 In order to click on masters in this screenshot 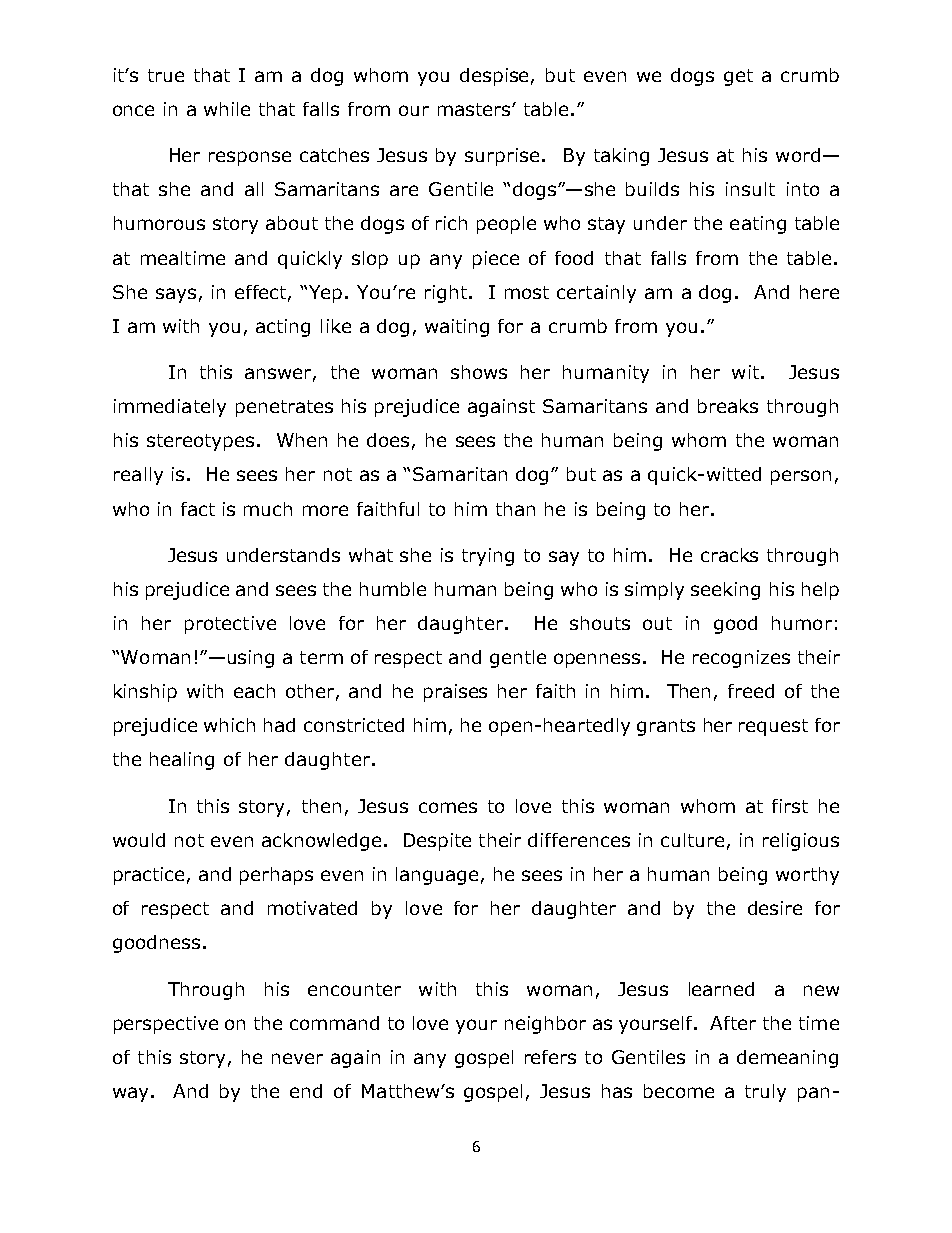, I will do `click(475, 109)`.
